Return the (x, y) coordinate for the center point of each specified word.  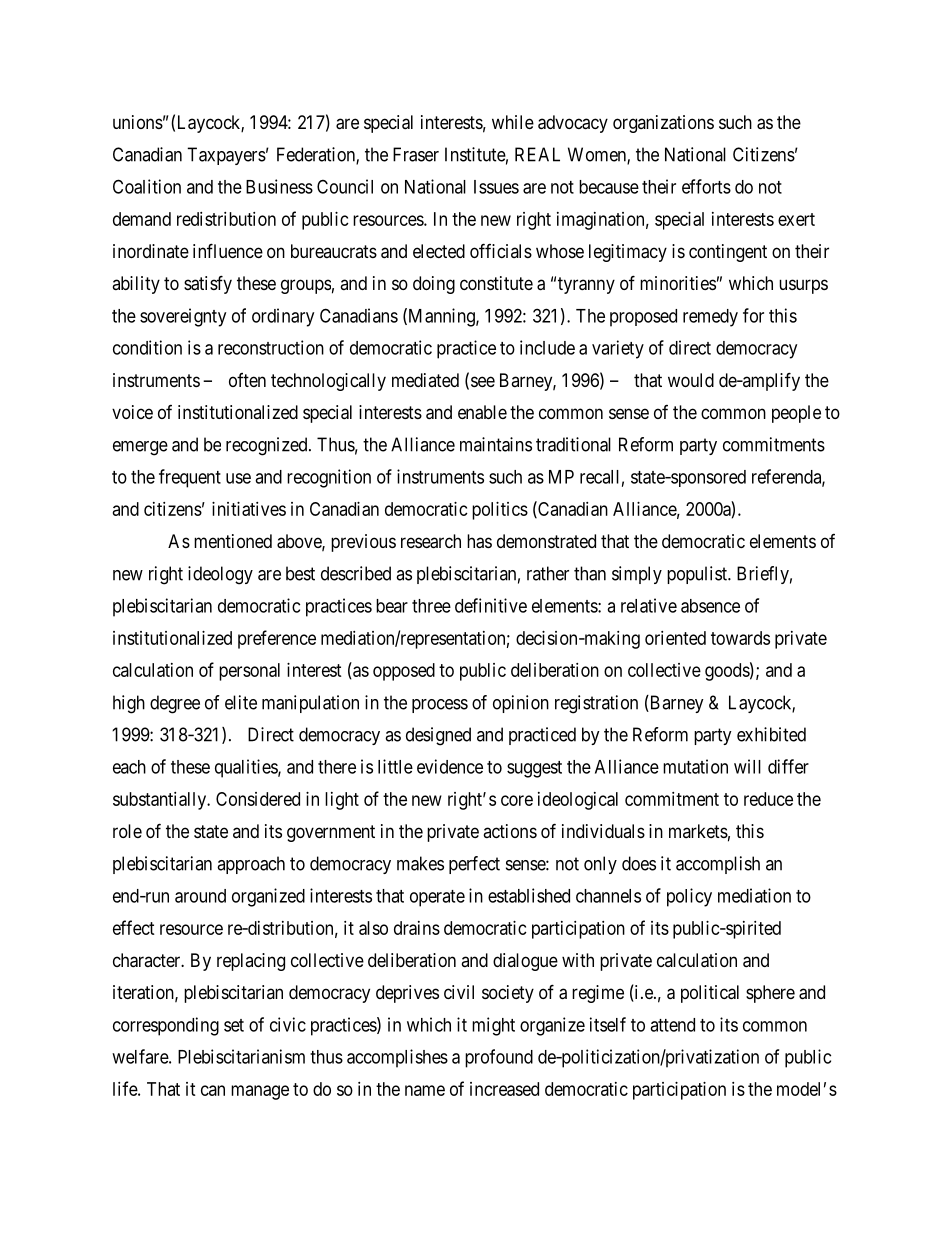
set (234, 1025)
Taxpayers (226, 156)
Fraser (416, 154)
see (483, 381)
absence (710, 606)
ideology (220, 575)
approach (251, 865)
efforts (706, 186)
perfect (474, 865)
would (691, 380)
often (247, 380)
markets (698, 831)
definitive (491, 605)
